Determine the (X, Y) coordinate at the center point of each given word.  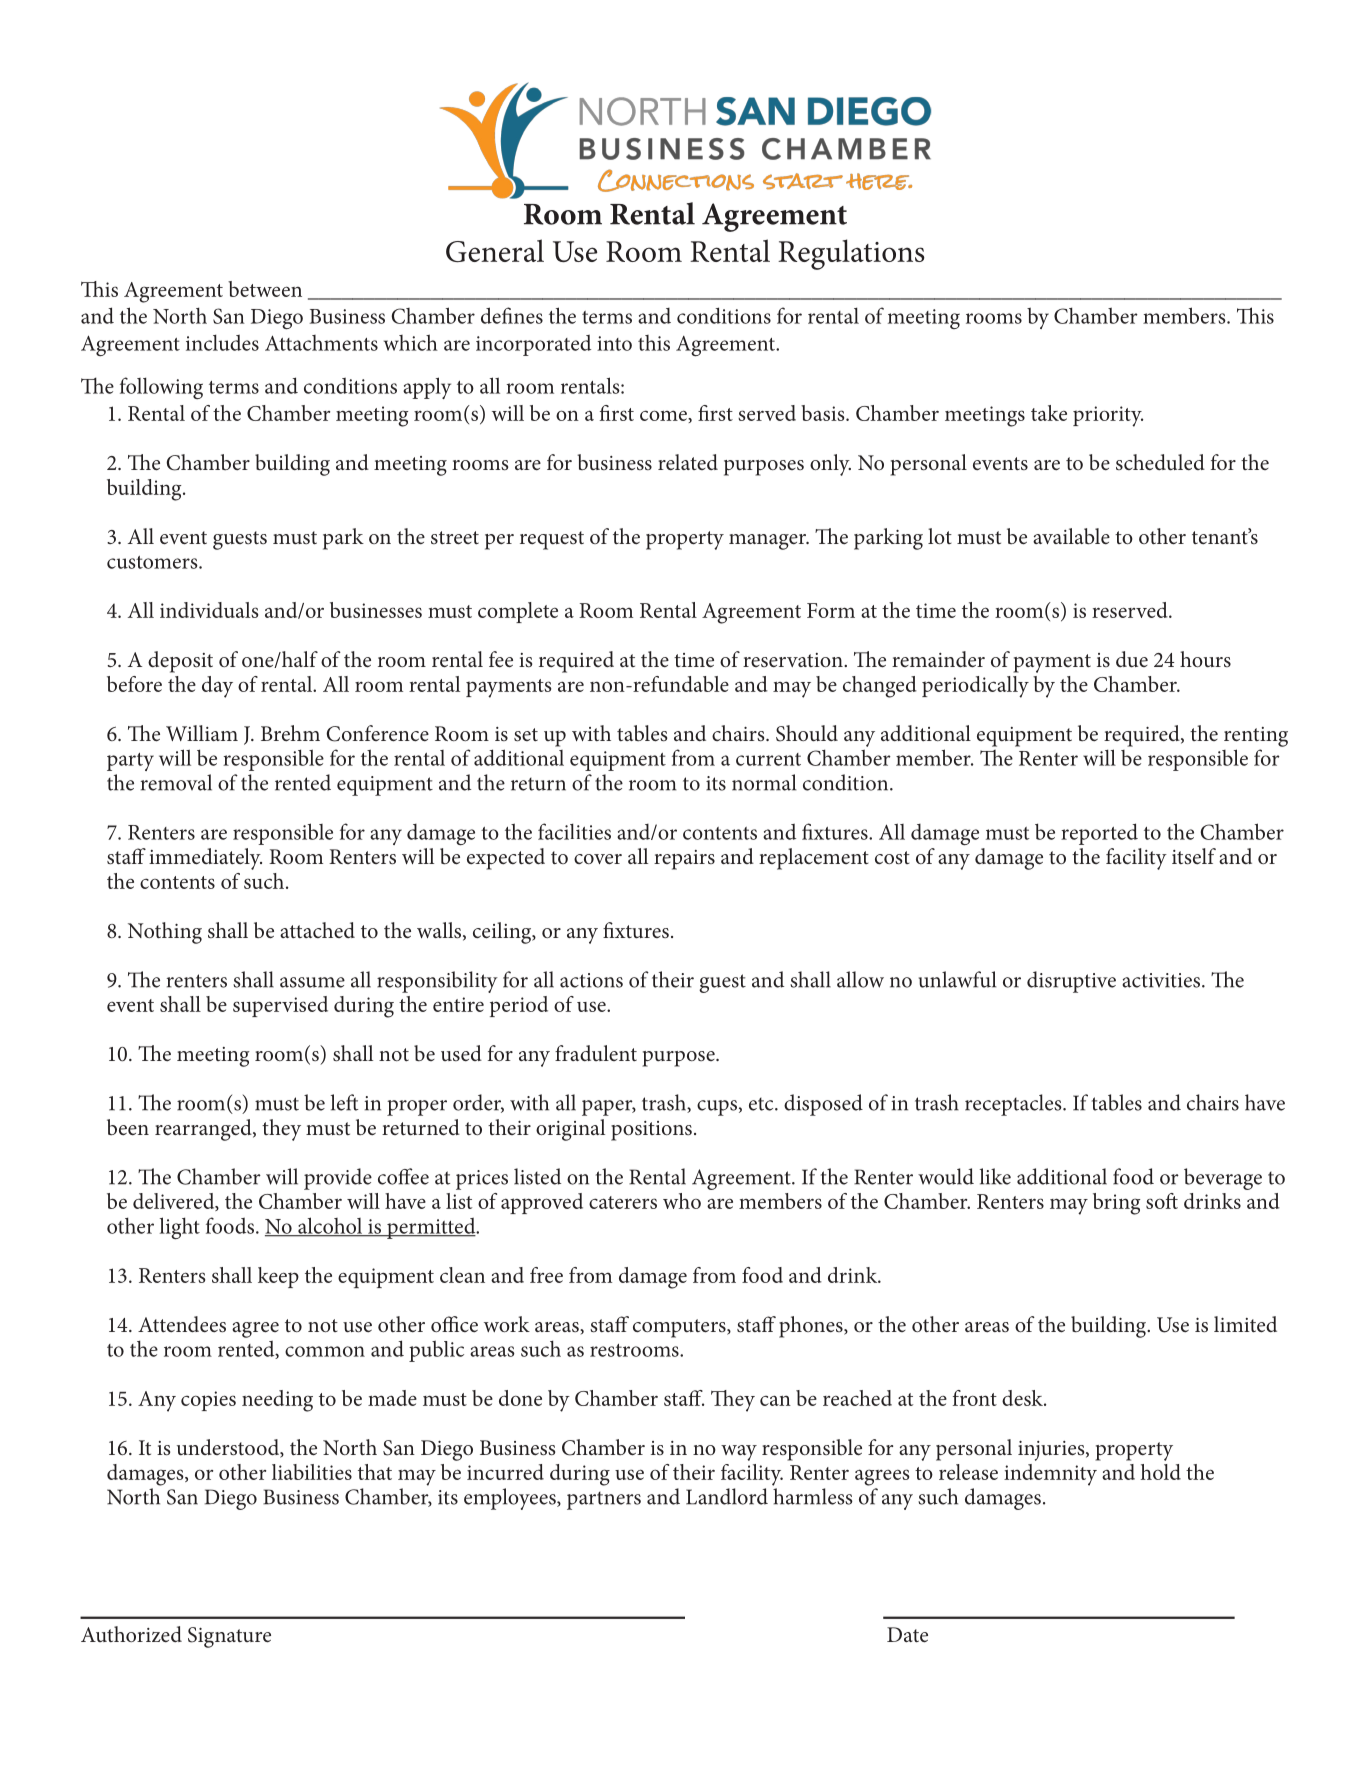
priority (1108, 416)
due (1132, 659)
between (265, 289)
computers (680, 1328)
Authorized (131, 1634)
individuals (209, 610)
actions (591, 980)
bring (1116, 1204)
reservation (794, 660)
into (614, 343)
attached (317, 930)
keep (278, 1277)
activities (1161, 980)
